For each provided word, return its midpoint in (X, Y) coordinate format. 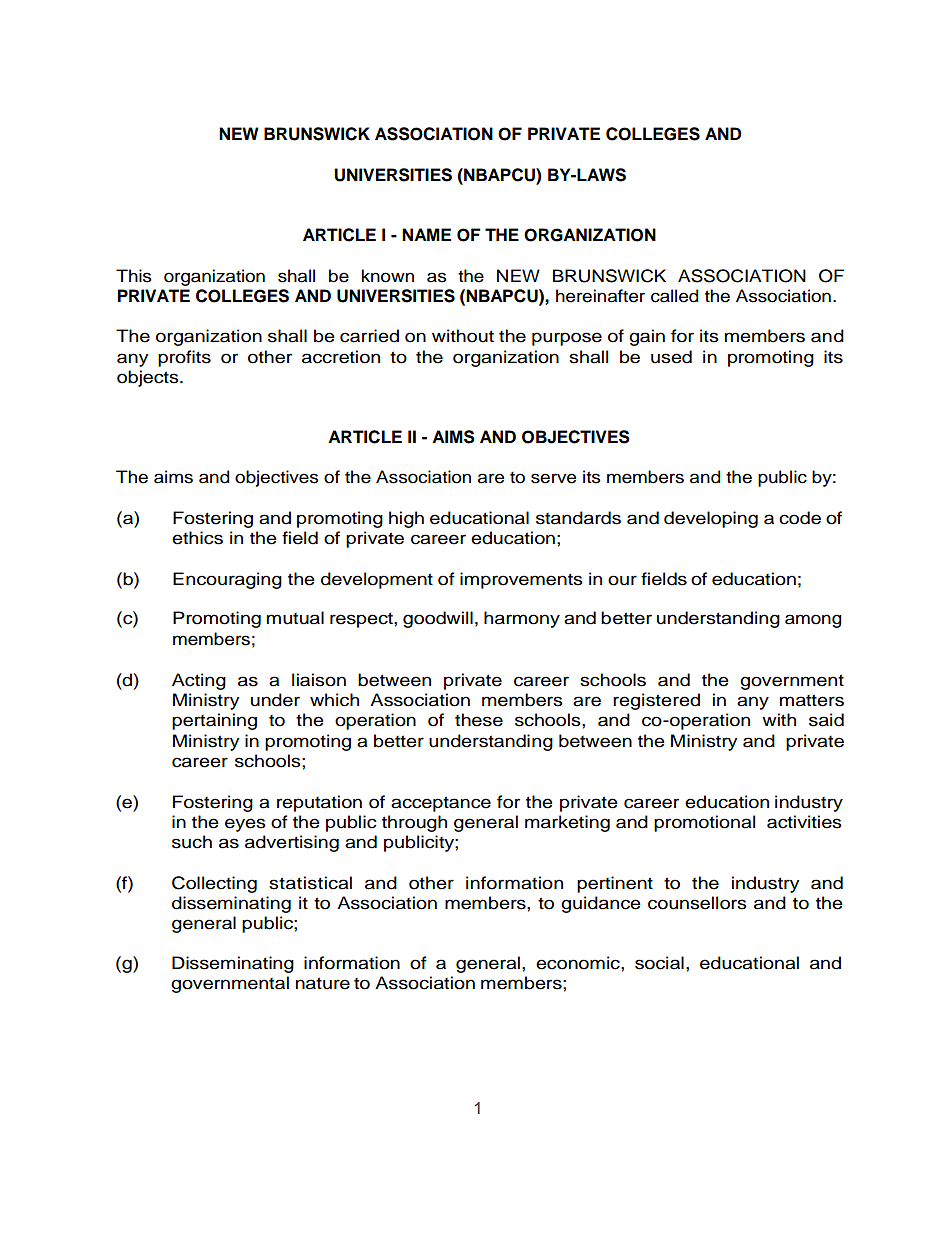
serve (553, 478)
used (671, 357)
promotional (704, 823)
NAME (426, 234)
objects (149, 378)
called (674, 296)
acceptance (441, 804)
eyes (245, 825)
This (133, 276)
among (813, 621)
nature (323, 983)
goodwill (438, 619)
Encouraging (227, 580)
